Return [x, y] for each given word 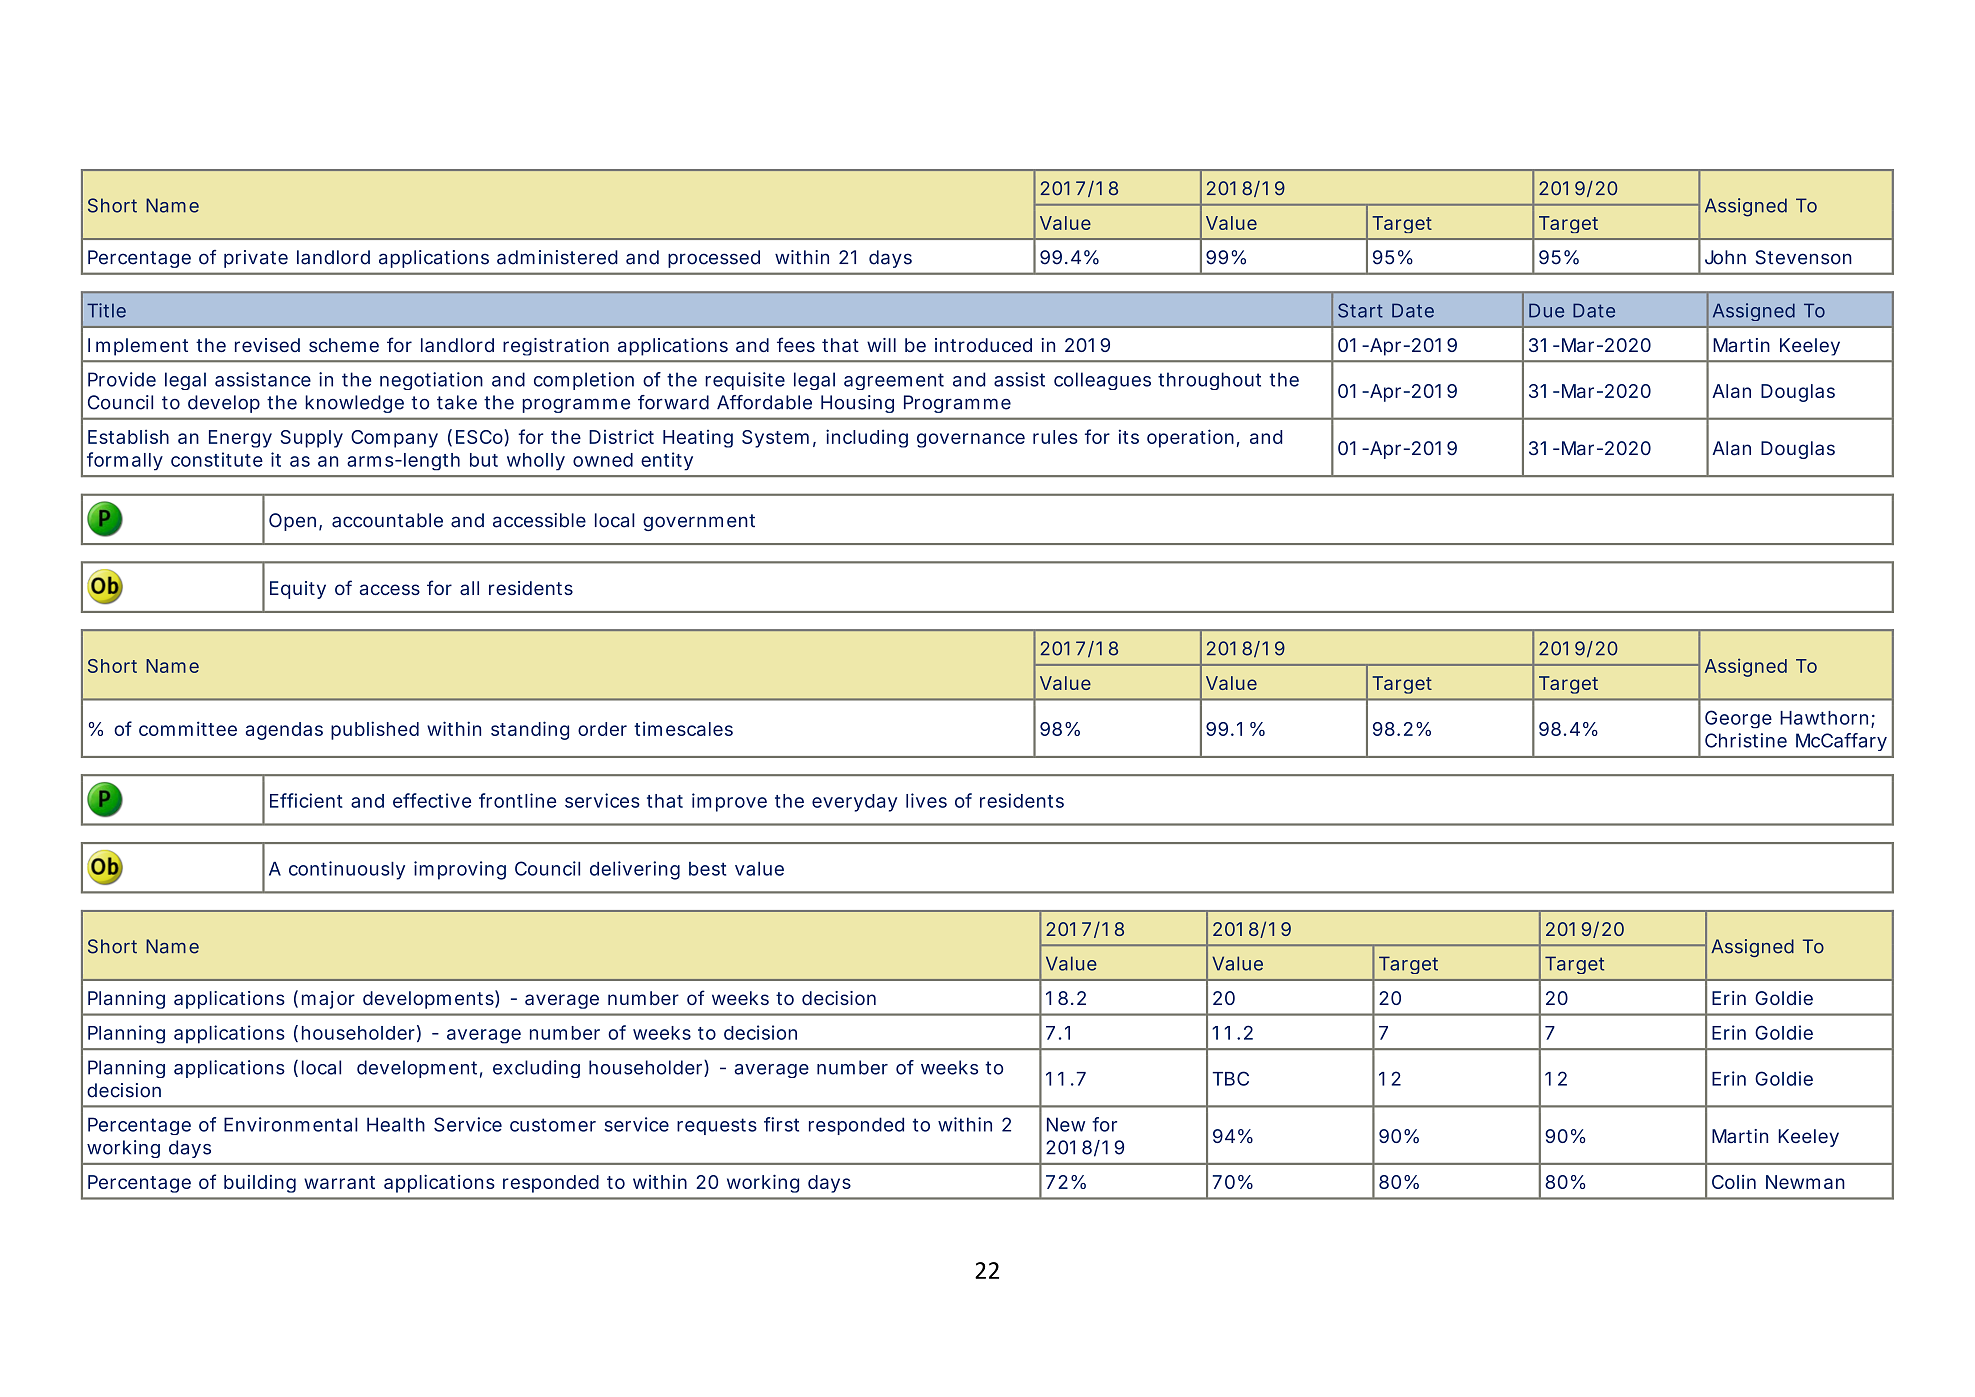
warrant [339, 1182]
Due [1546, 310]
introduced [983, 345]
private [256, 259]
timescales [683, 728]
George [1738, 719]
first [781, 1124]
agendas [284, 731]
